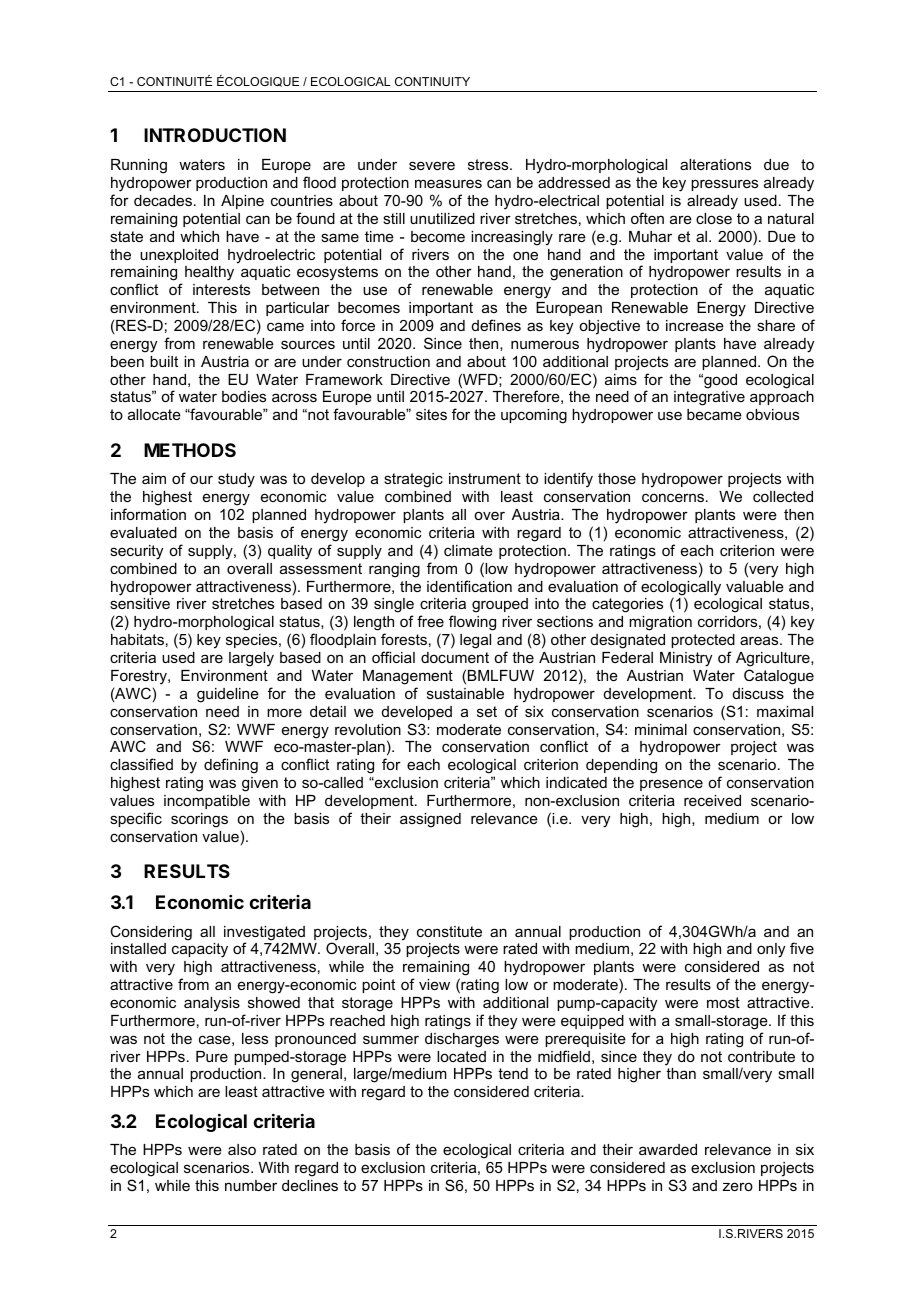  I want to click on constitute, so click(449, 931).
